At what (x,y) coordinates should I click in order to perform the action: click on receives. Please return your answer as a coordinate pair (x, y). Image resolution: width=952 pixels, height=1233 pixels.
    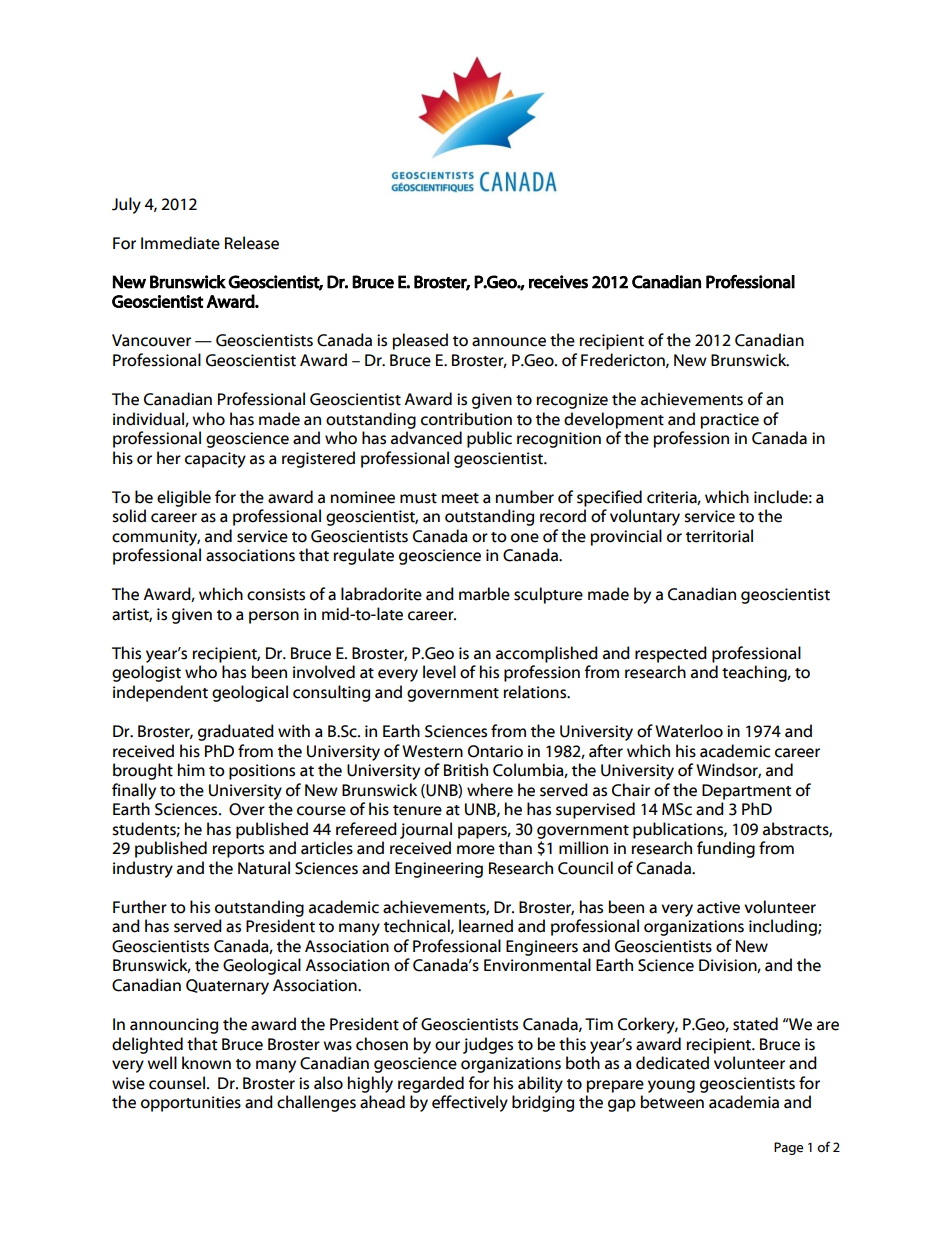
    Looking at the image, I should click on (558, 282).
